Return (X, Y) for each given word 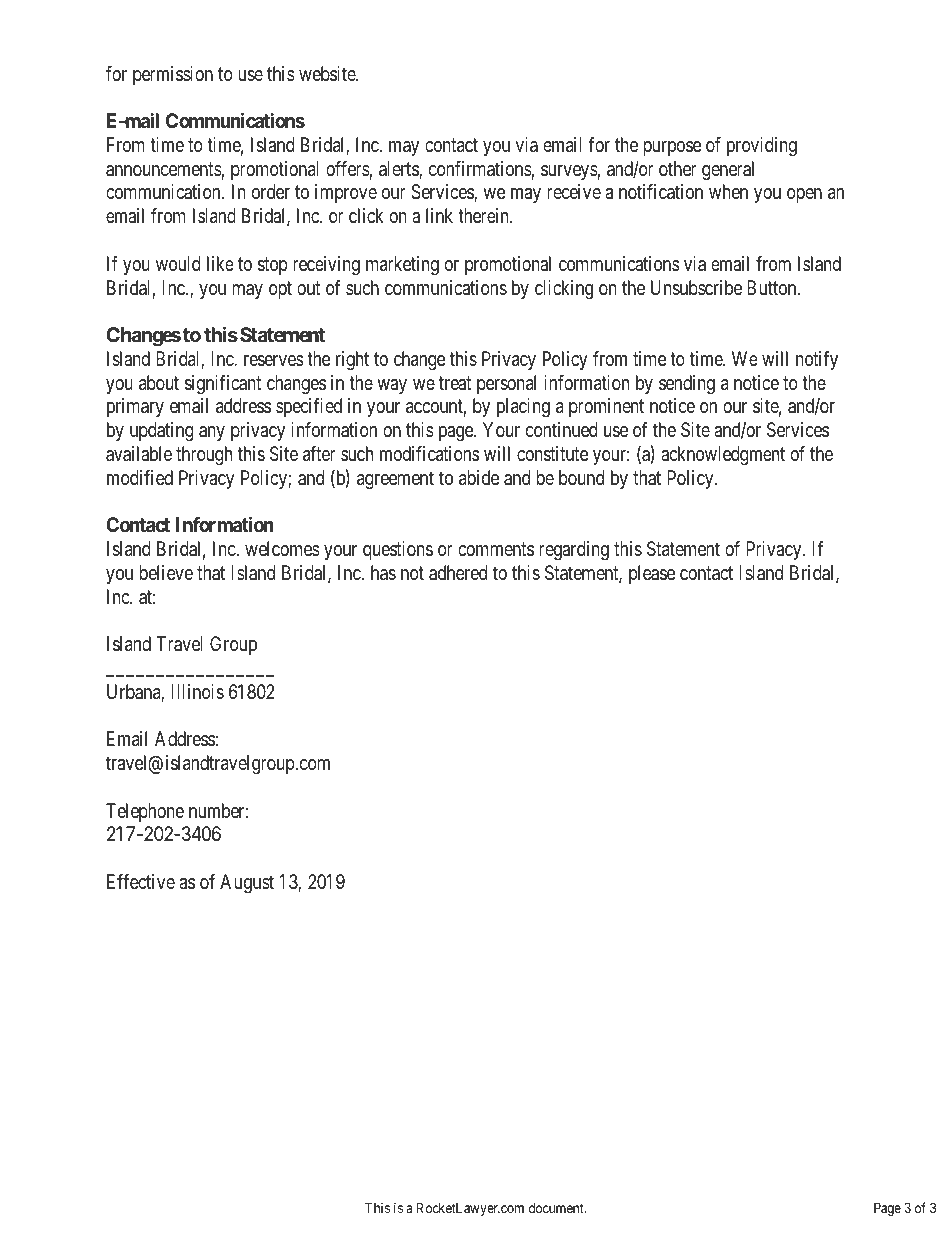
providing (762, 147)
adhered (458, 573)
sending (687, 385)
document (557, 1208)
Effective (141, 881)
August (247, 884)
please (652, 574)
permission (173, 75)
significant (223, 385)
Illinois (197, 691)
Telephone (145, 812)
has (383, 573)
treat (455, 383)
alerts (399, 170)
